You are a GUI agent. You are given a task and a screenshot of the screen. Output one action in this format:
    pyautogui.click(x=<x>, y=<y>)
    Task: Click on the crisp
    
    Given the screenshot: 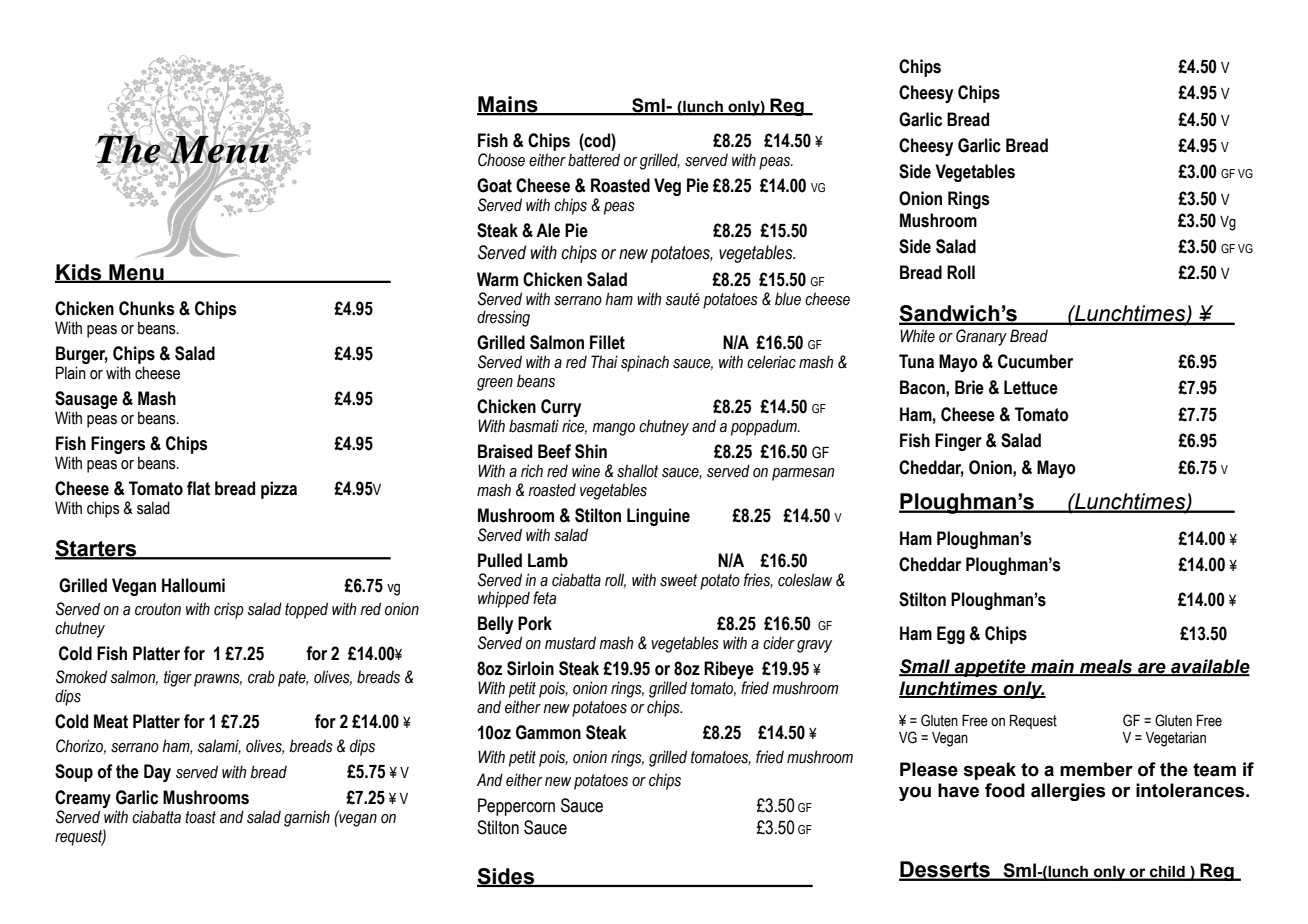 What is the action you would take?
    pyautogui.click(x=229, y=610)
